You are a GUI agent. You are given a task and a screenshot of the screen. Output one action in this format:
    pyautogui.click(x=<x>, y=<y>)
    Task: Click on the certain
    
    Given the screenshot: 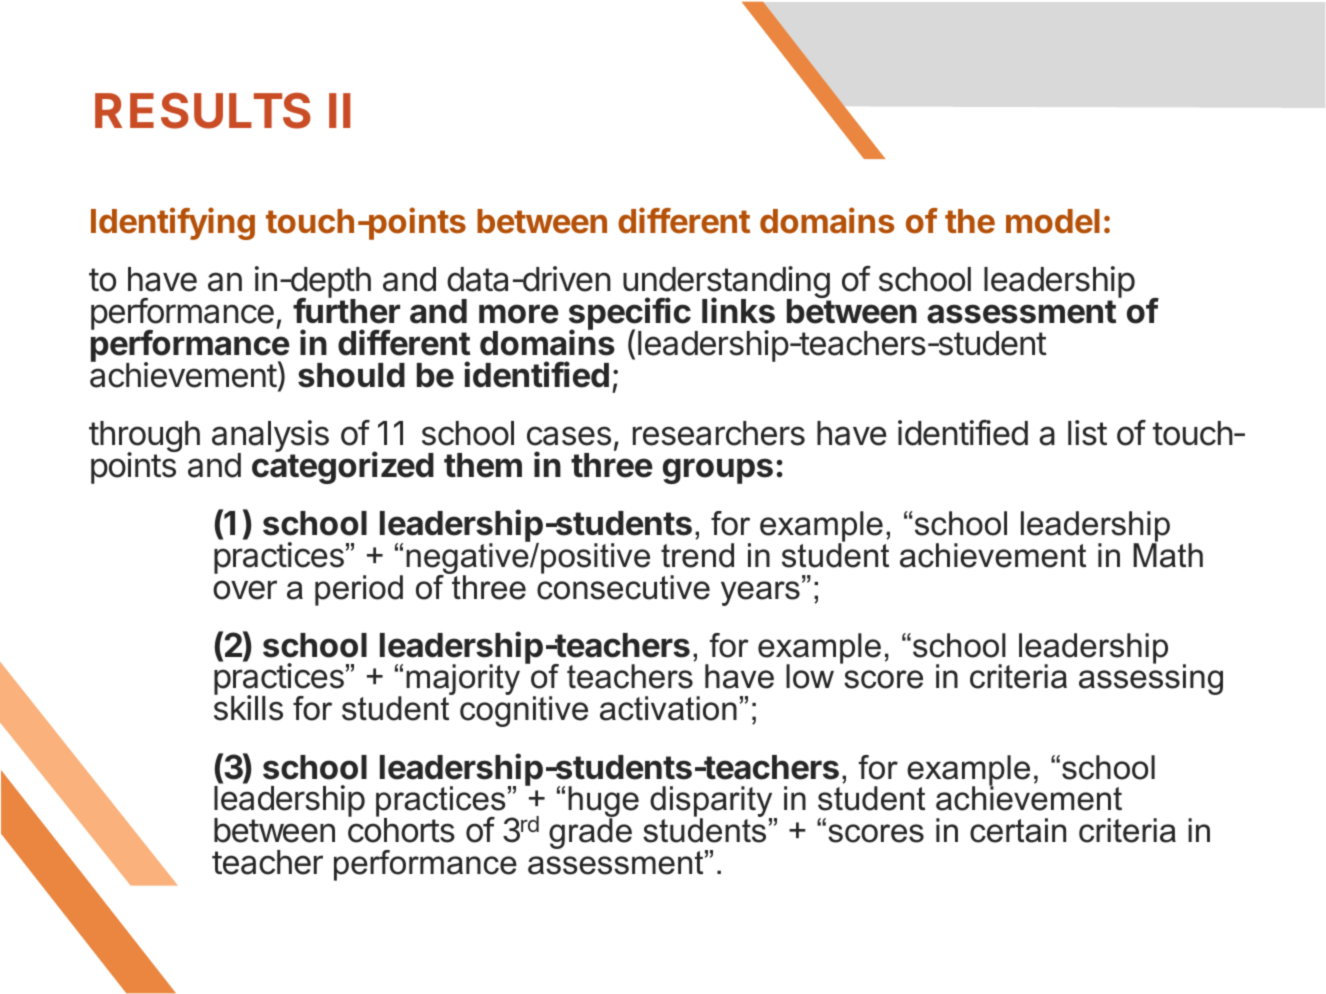 What is the action you would take?
    pyautogui.click(x=1018, y=830)
